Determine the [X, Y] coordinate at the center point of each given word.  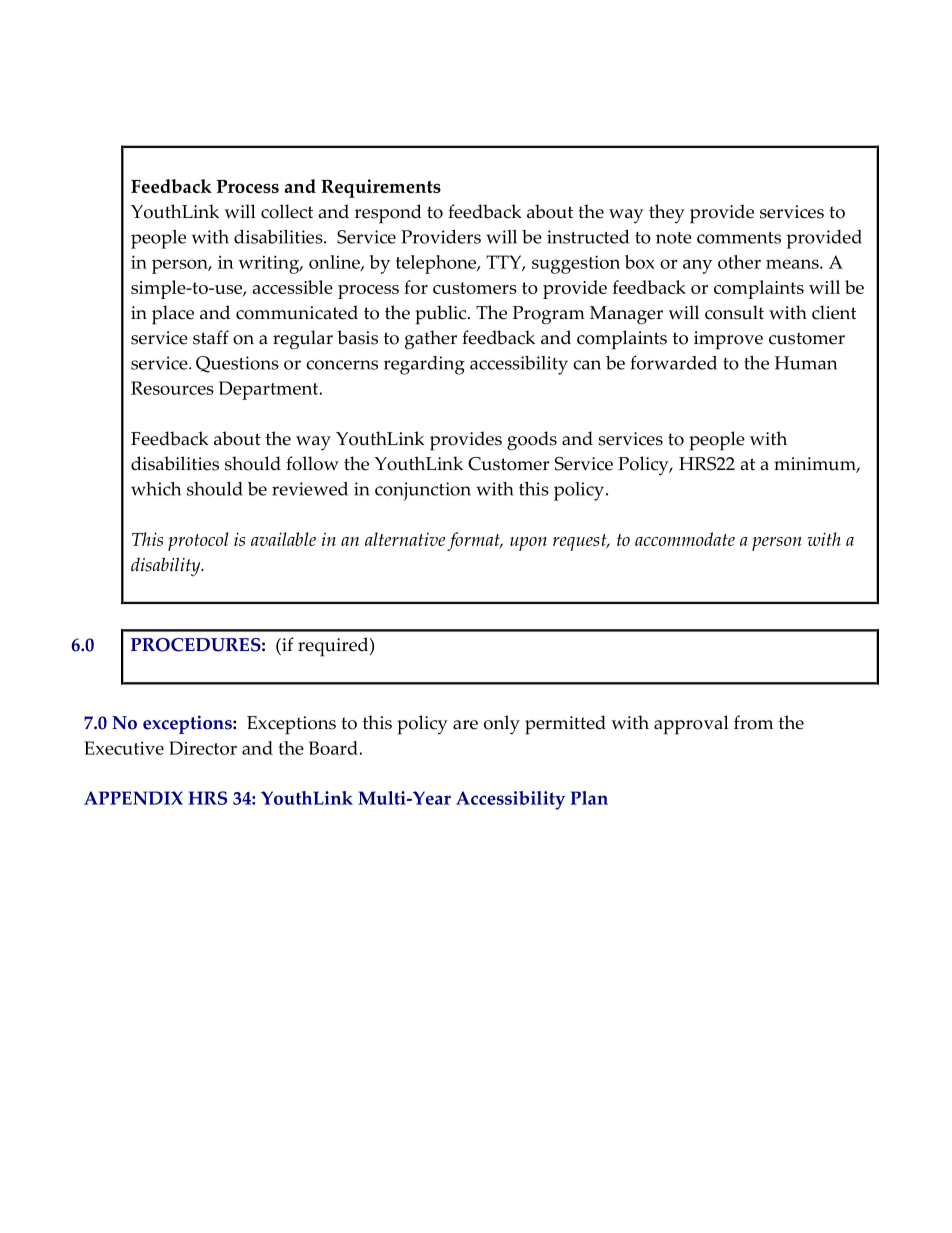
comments [739, 238]
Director [203, 748]
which [156, 489]
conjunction [423, 491]
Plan [589, 798]
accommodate [685, 539]
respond [388, 214]
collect [287, 211]
